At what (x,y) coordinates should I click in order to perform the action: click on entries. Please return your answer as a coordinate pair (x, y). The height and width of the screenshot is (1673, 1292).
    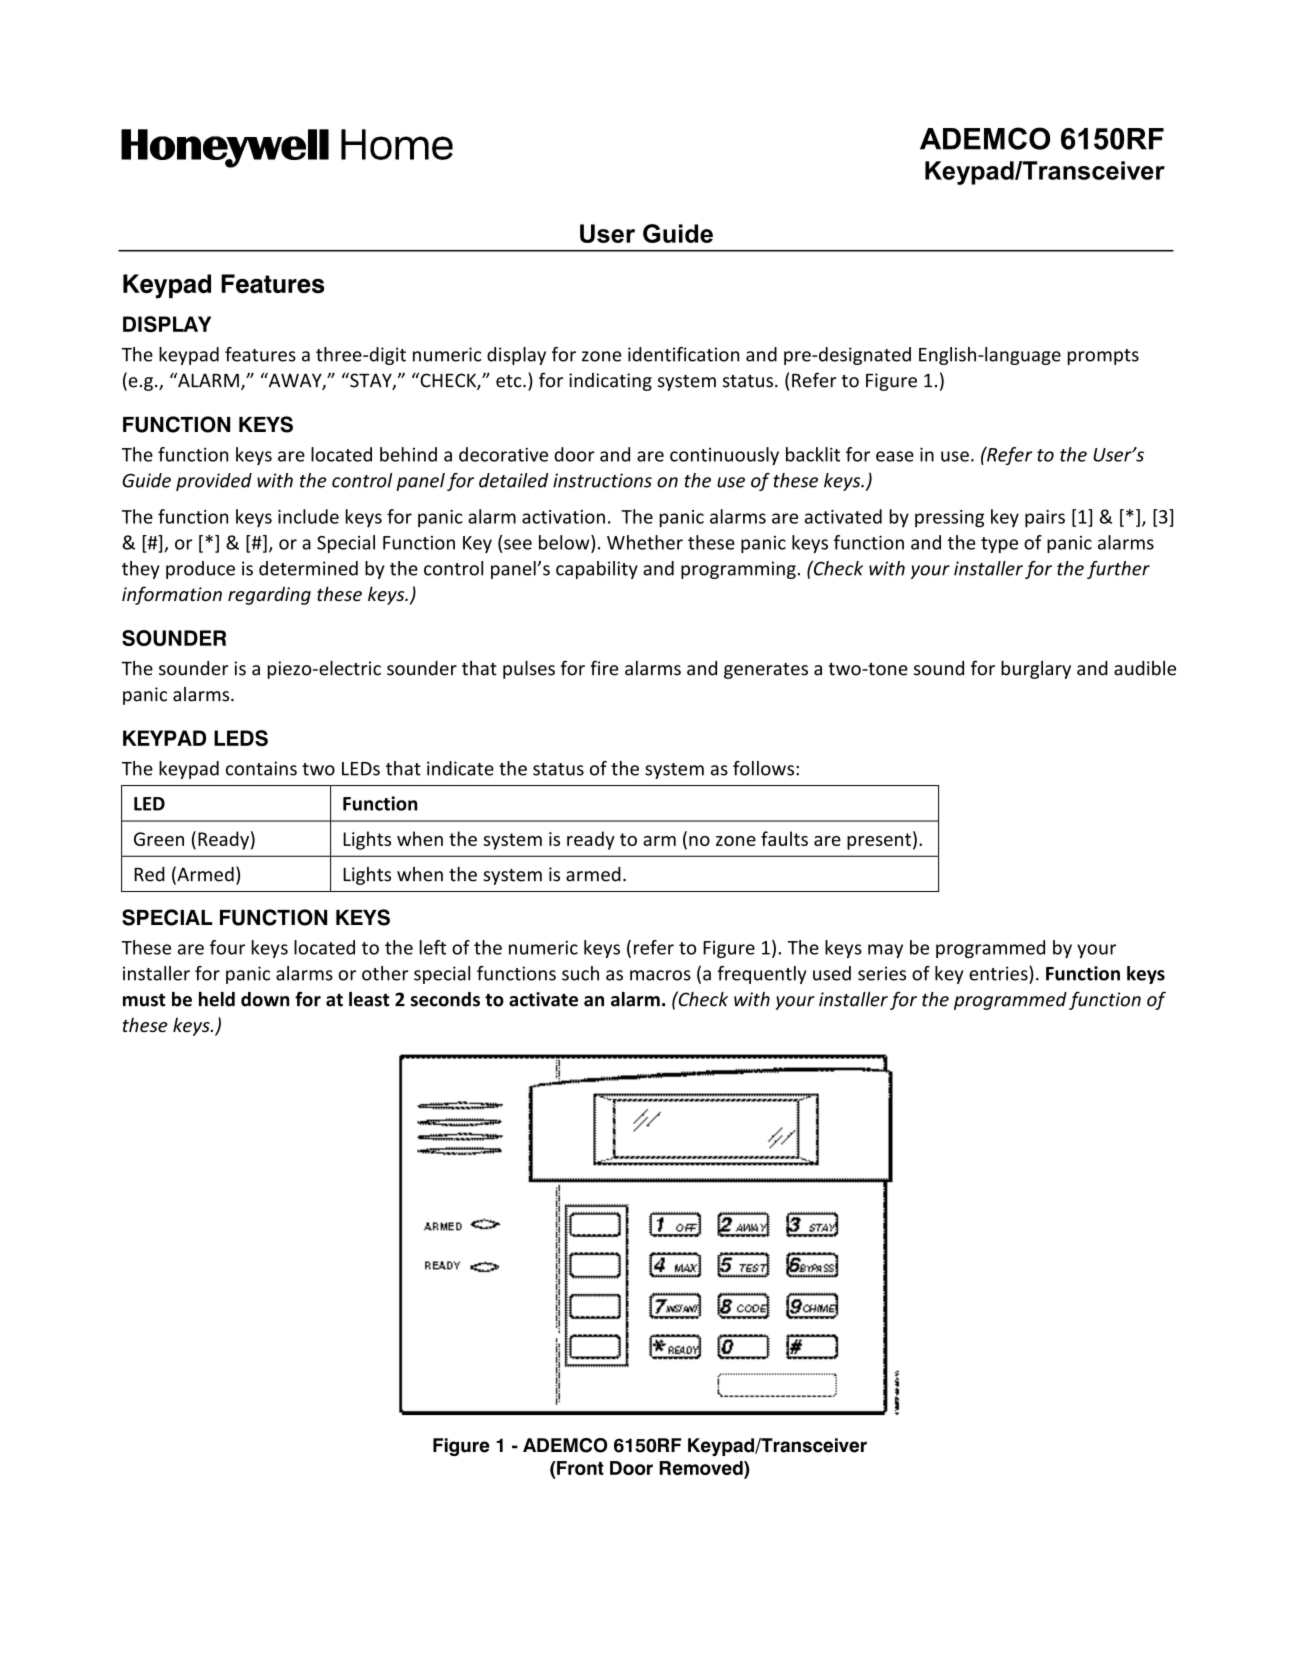
    Looking at the image, I should click on (999, 973).
